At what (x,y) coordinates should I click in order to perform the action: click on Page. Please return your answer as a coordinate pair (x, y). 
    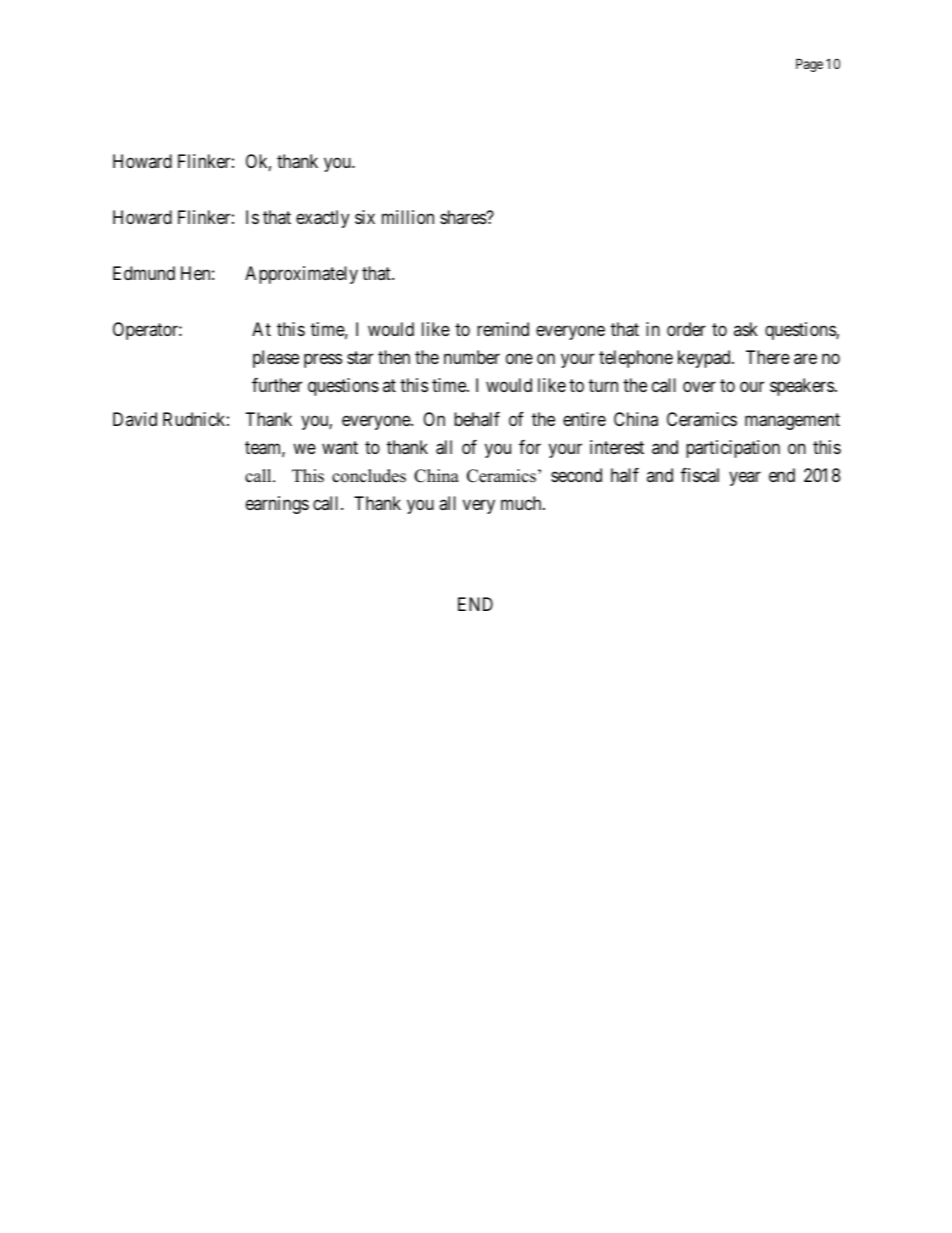
    Looking at the image, I should click on (809, 65).
